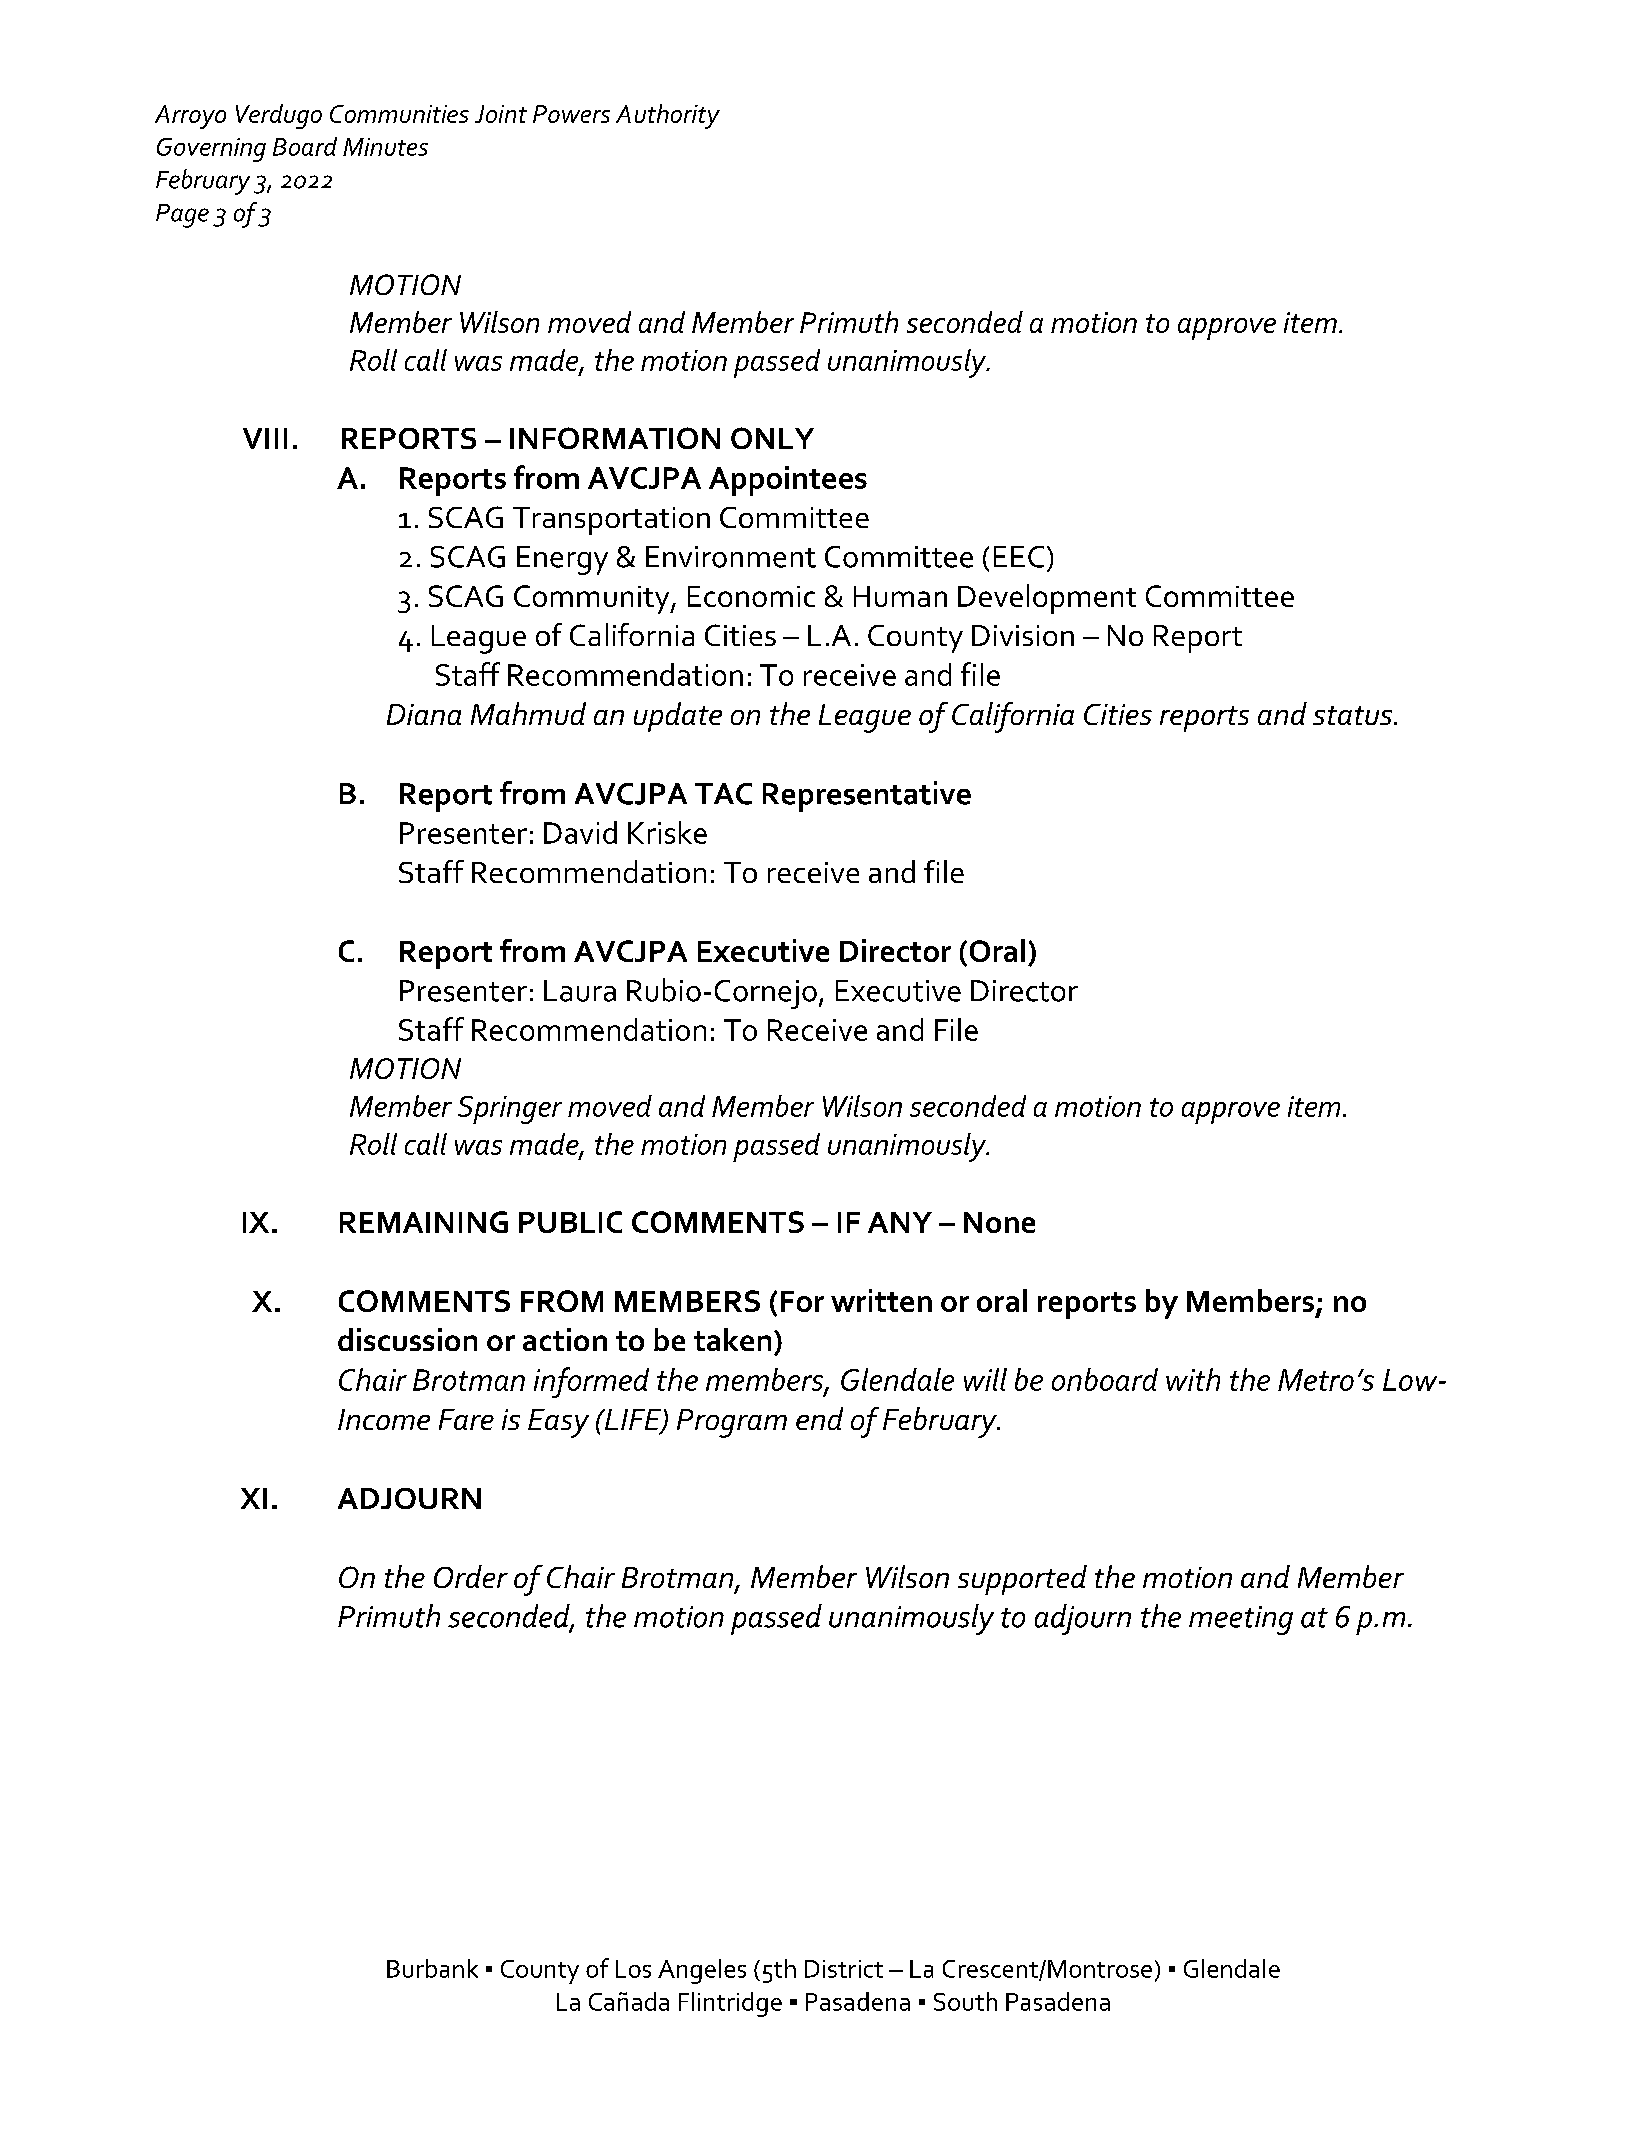 The height and width of the screenshot is (2132, 1647). Describe the element at coordinates (432, 1968) in the screenshot. I see `Burbank` at that location.
